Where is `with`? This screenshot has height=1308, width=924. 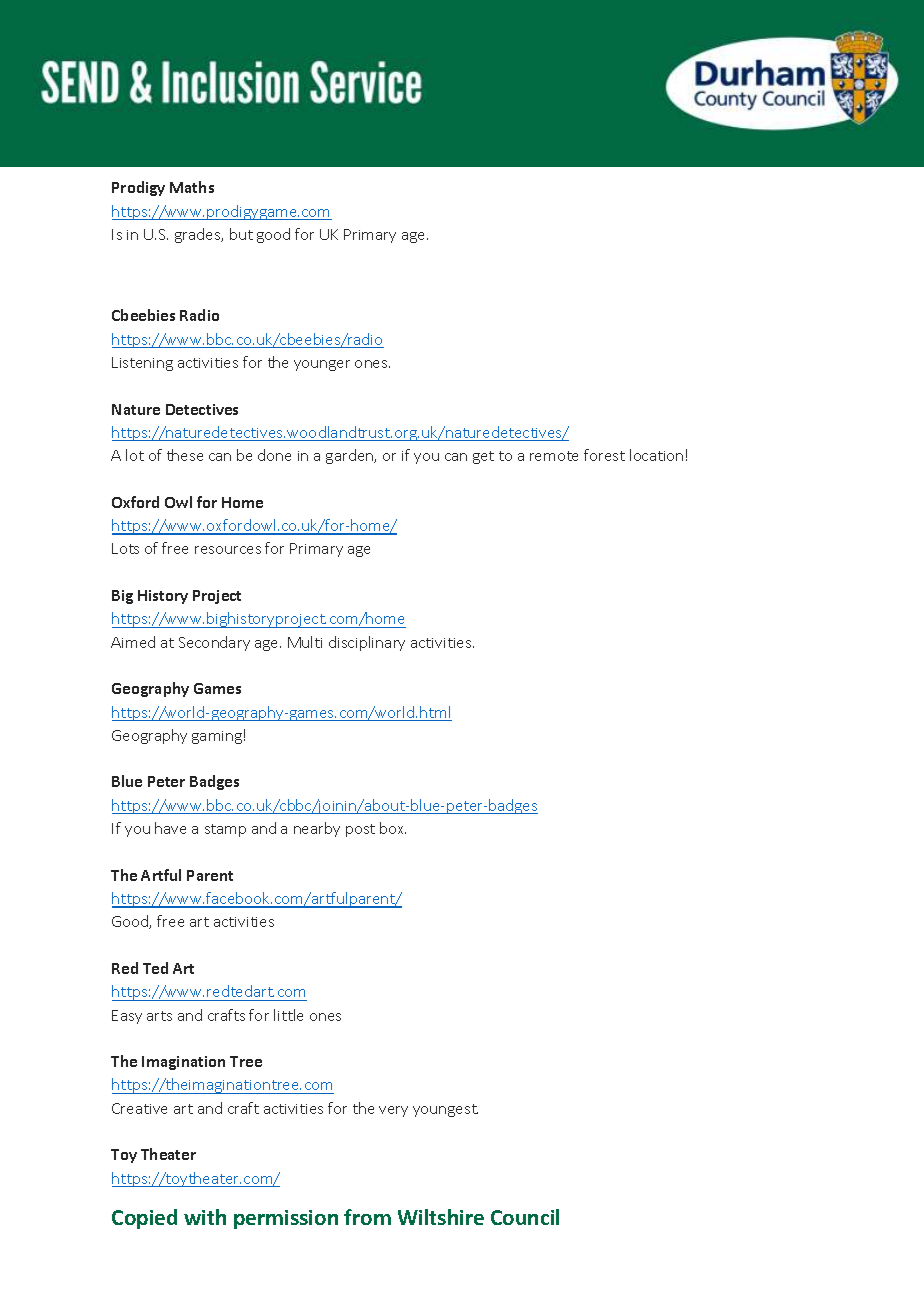 with is located at coordinates (205, 1217).
